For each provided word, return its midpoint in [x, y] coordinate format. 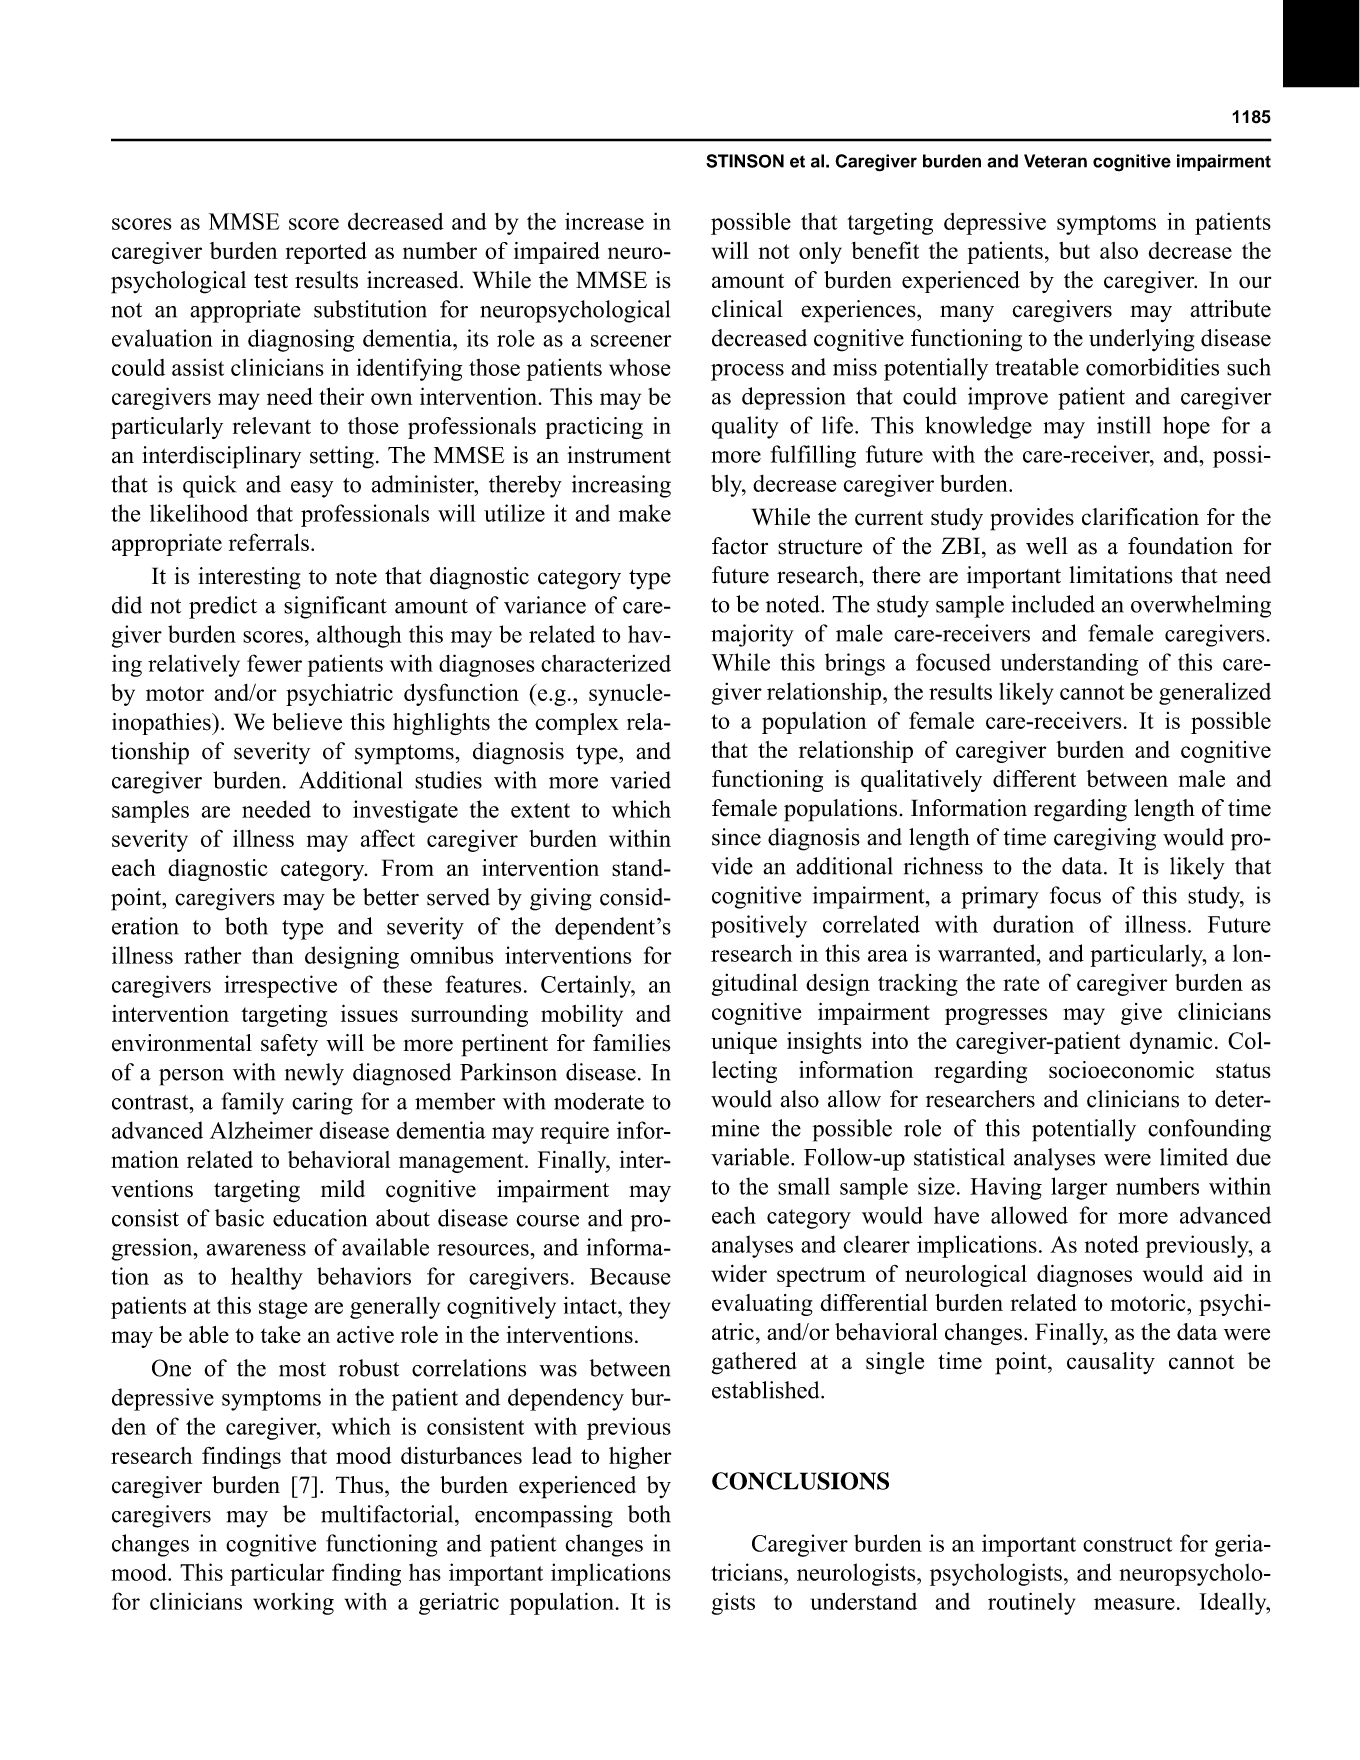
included [1053, 604]
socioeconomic [1121, 1070]
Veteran [1055, 161]
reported [326, 253]
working [293, 1603]
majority [752, 635]
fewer [274, 663]
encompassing [544, 1516]
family [252, 1103]
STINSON [745, 161]
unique [744, 1043]
